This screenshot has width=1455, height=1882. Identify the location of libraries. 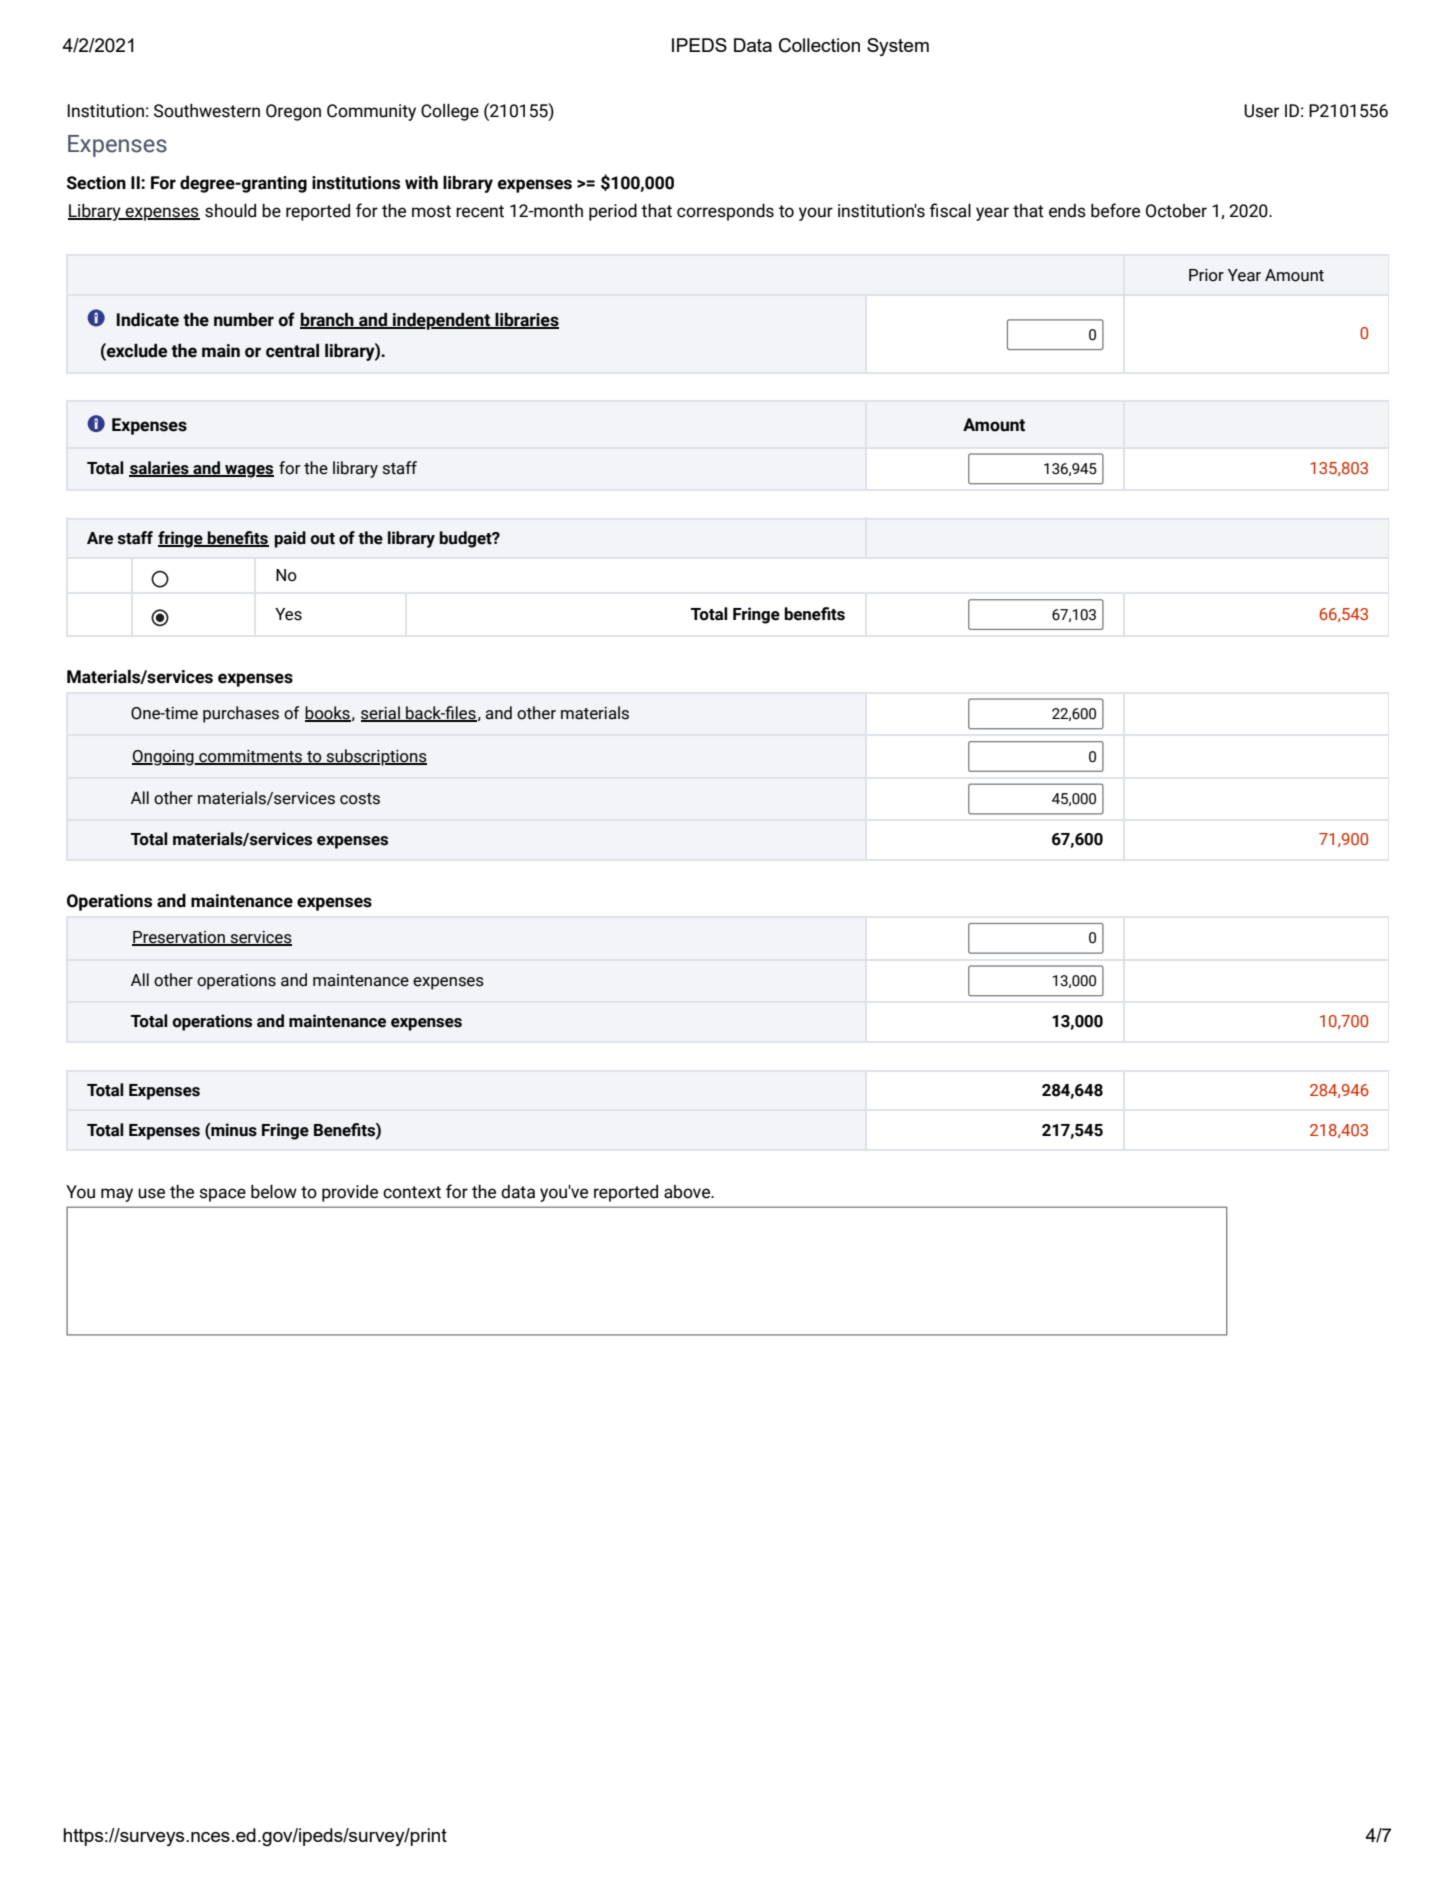
(526, 320).
